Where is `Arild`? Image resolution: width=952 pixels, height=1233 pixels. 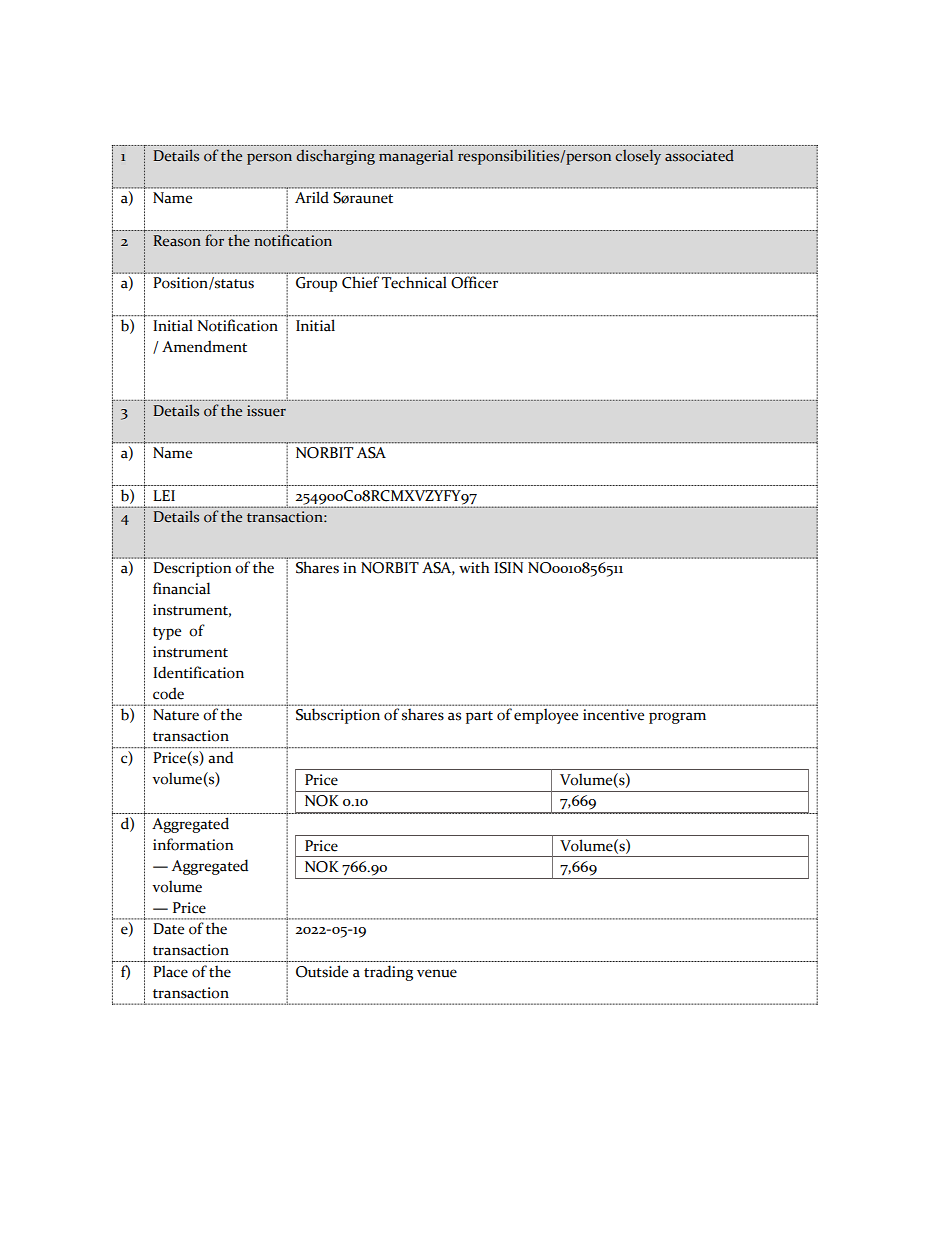 Arild is located at coordinates (312, 197).
